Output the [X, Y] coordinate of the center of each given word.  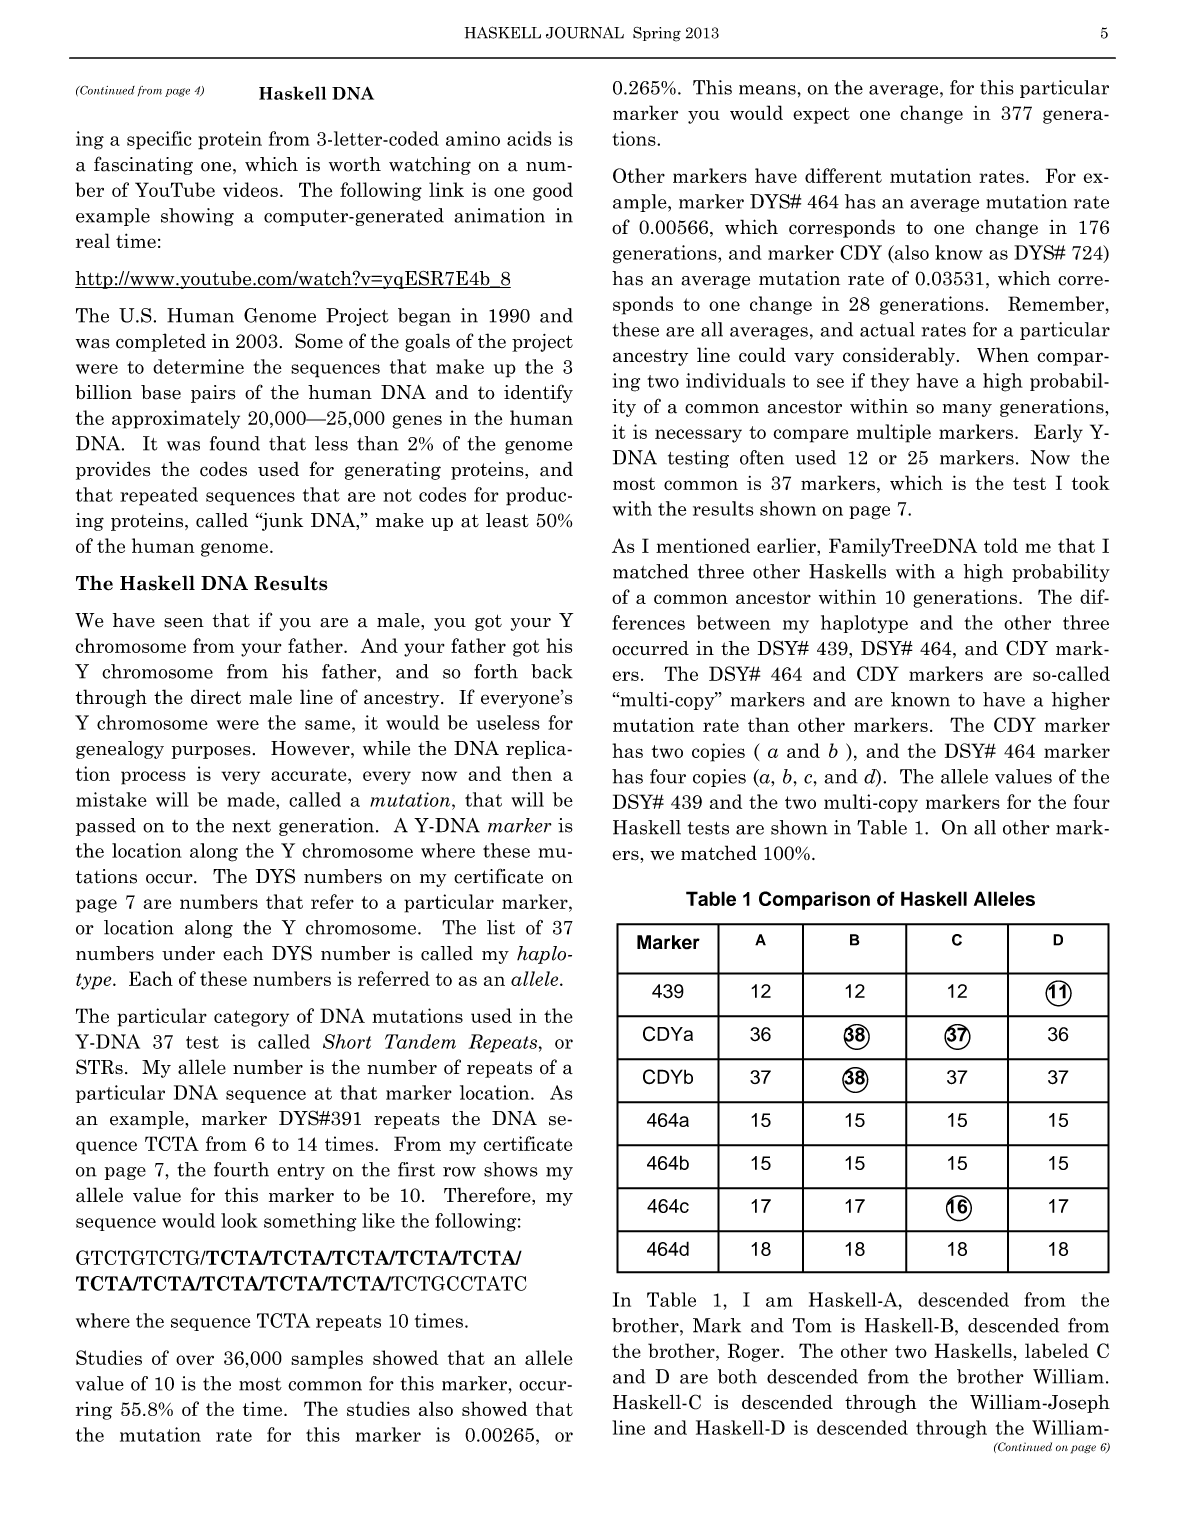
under [188, 953]
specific [159, 140]
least [507, 520]
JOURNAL [585, 33]
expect [821, 115]
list [501, 927]
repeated [159, 496]
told [1001, 545]
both [737, 1376]
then [532, 773]
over [195, 1360]
